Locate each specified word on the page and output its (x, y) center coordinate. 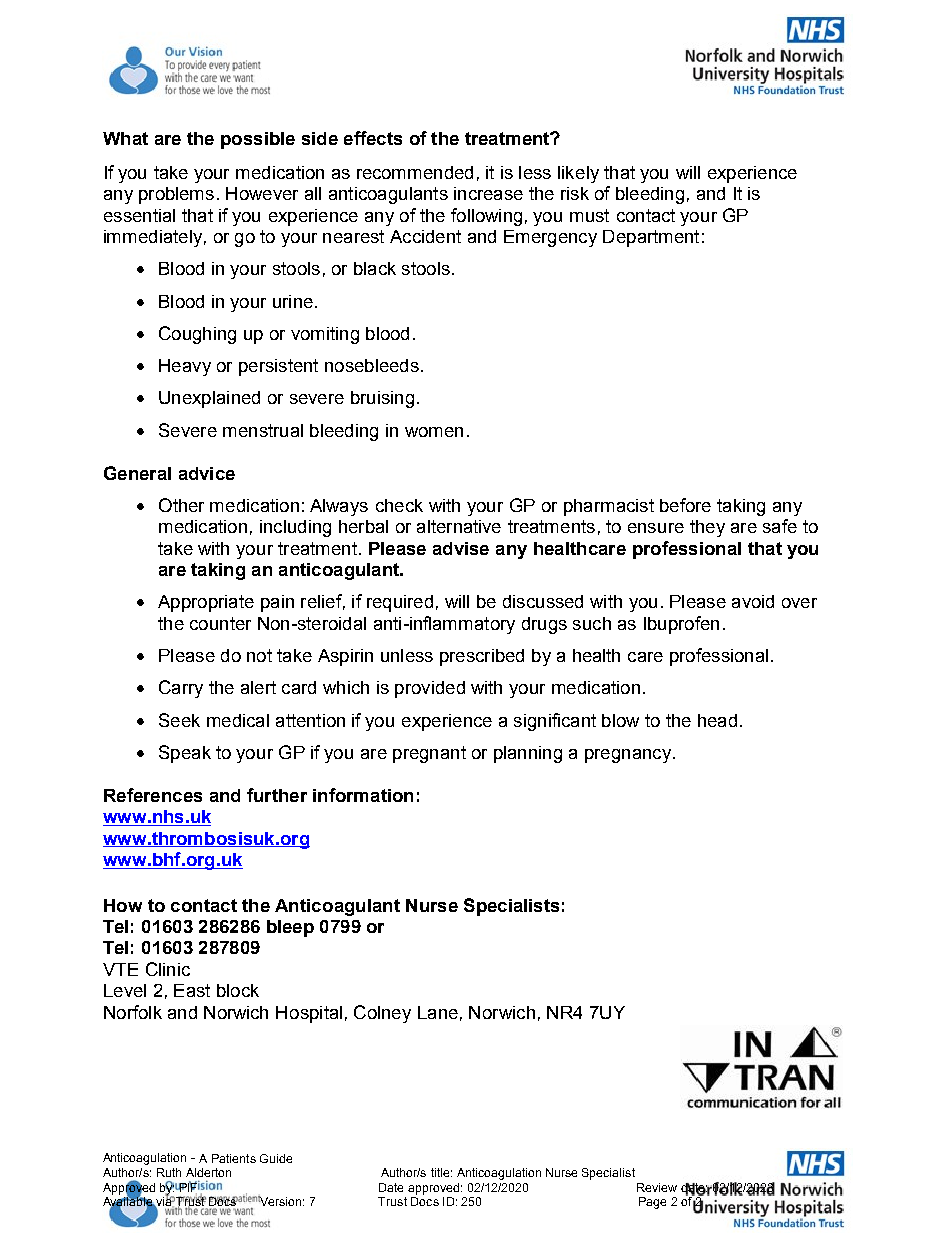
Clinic (168, 969)
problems (176, 195)
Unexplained (209, 399)
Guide (276, 1158)
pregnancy (628, 756)
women (434, 432)
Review (657, 1187)
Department (651, 238)
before (685, 505)
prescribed (482, 657)
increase (488, 193)
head (717, 720)
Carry (181, 689)
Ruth (169, 1172)
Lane (438, 1012)
